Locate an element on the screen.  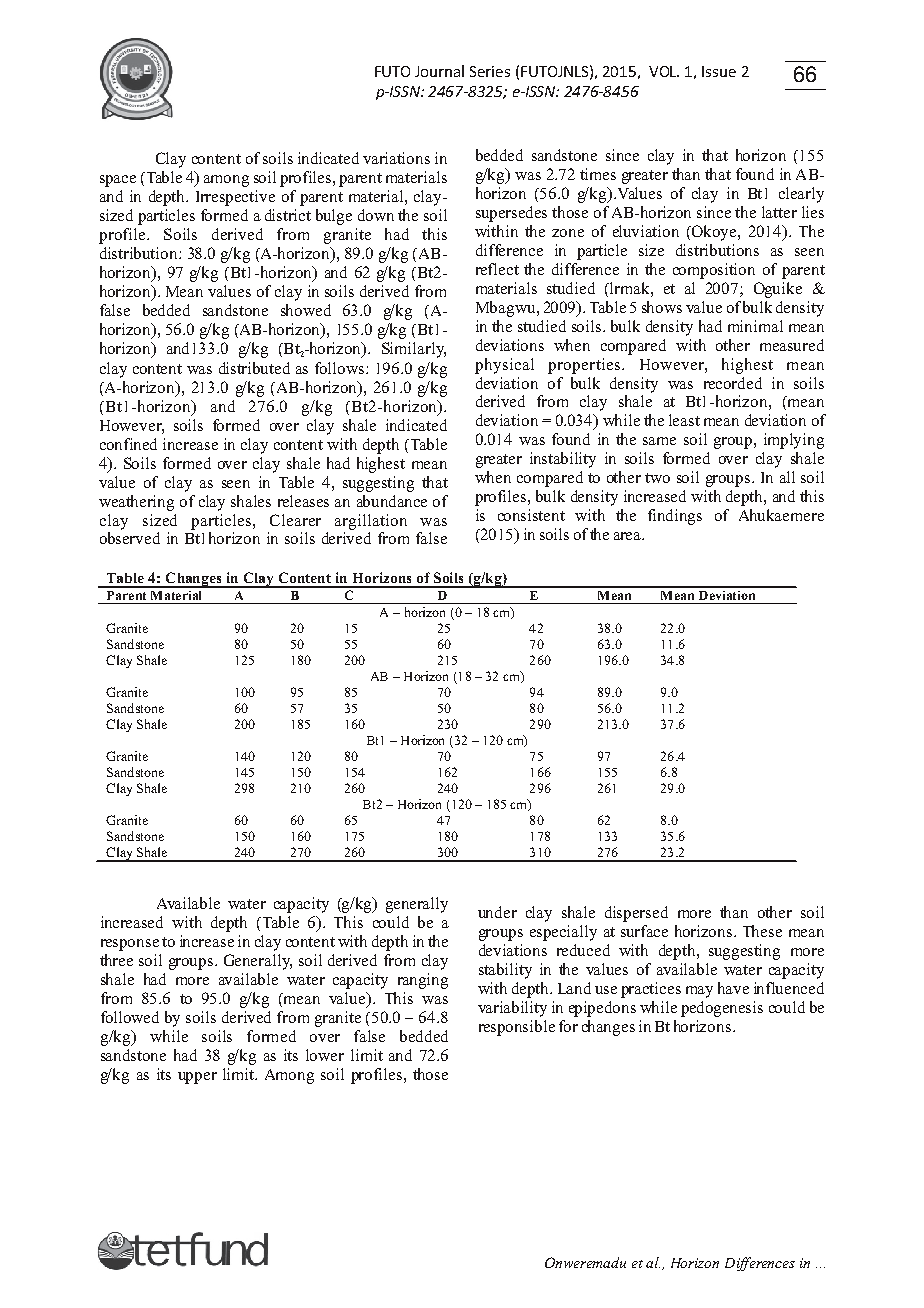
Series is located at coordinates (490, 71).
